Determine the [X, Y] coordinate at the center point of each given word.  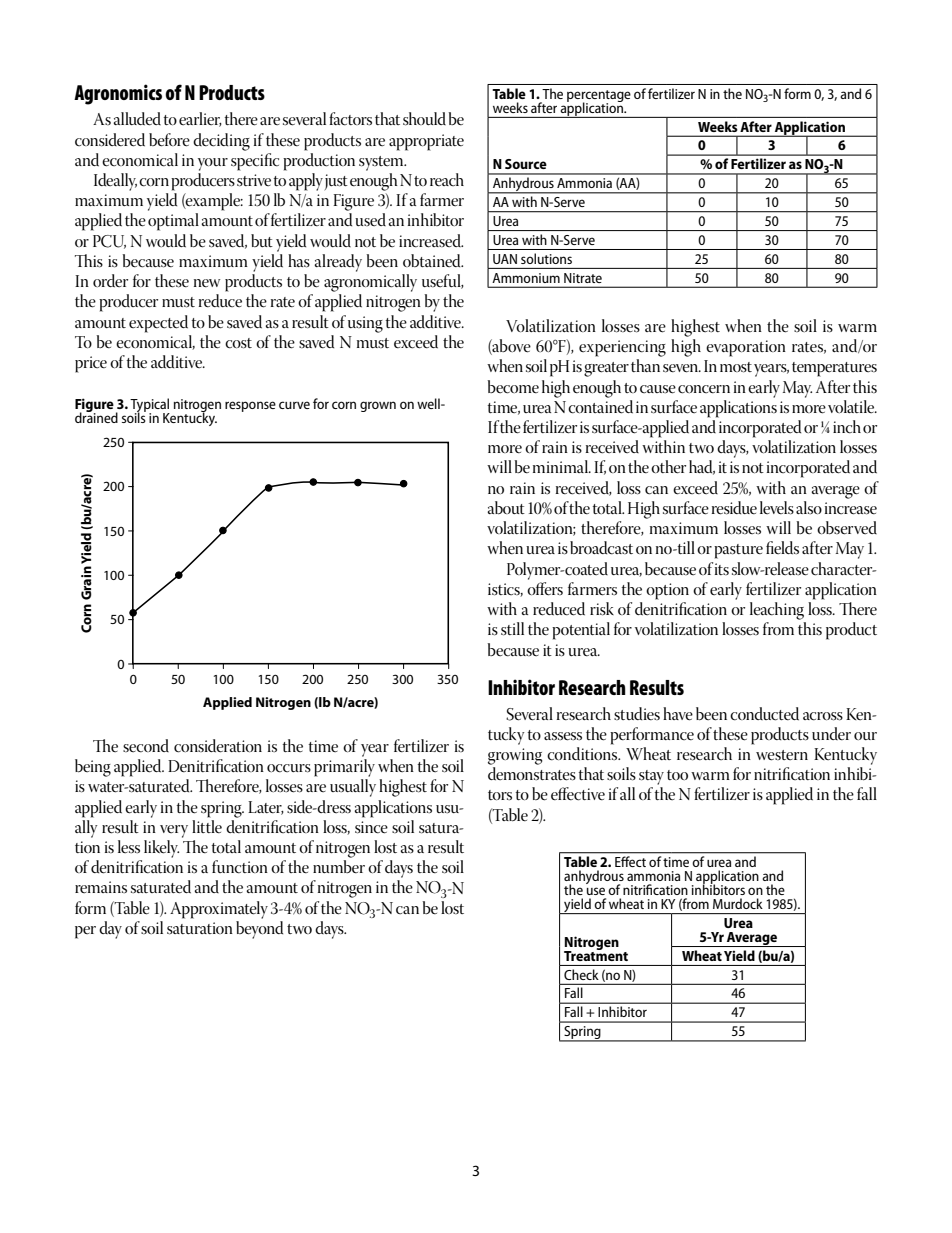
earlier [200, 119]
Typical [150, 406]
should [424, 119]
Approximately [219, 910]
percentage [599, 97]
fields [782, 548]
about [506, 508]
